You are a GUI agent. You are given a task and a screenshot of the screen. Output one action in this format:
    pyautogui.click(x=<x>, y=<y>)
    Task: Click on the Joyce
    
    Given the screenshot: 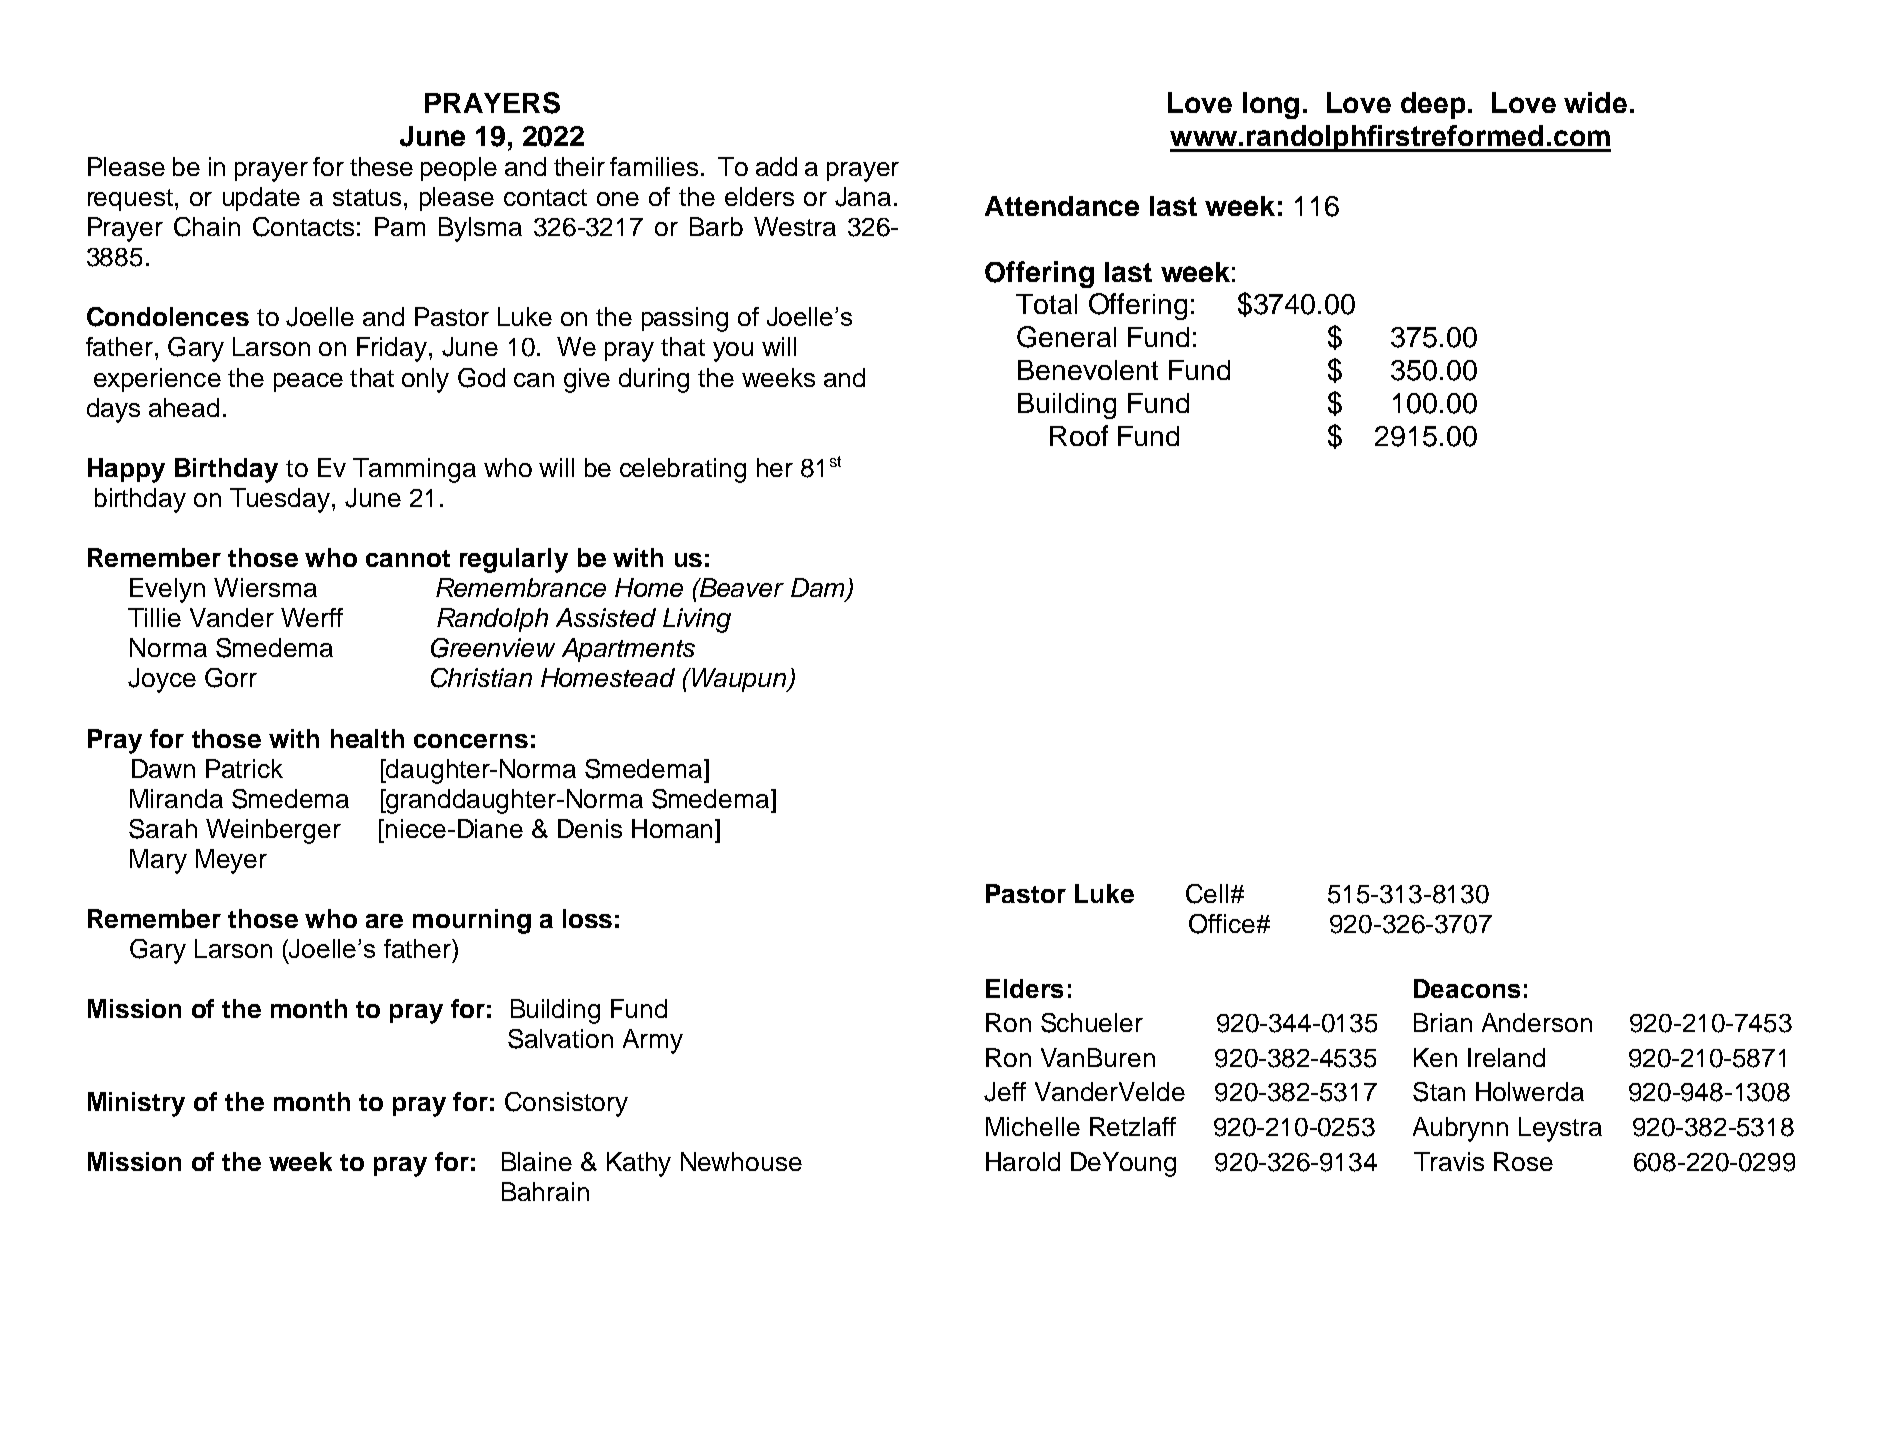 What is the action you would take?
    pyautogui.click(x=162, y=680)
